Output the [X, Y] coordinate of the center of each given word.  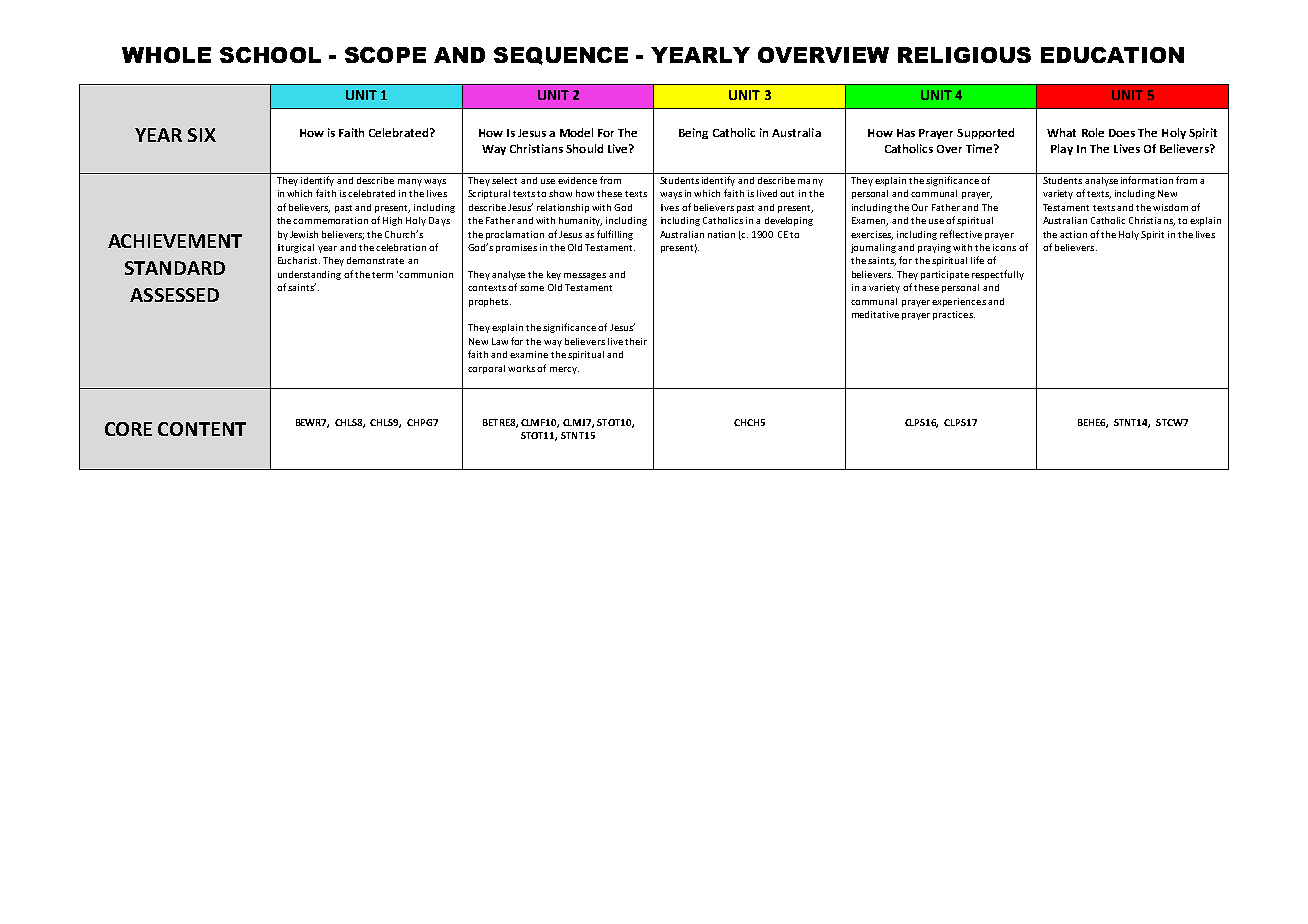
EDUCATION [1112, 55]
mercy [564, 370]
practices [954, 315]
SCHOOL [270, 55]
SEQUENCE [561, 56]
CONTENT [202, 429]
